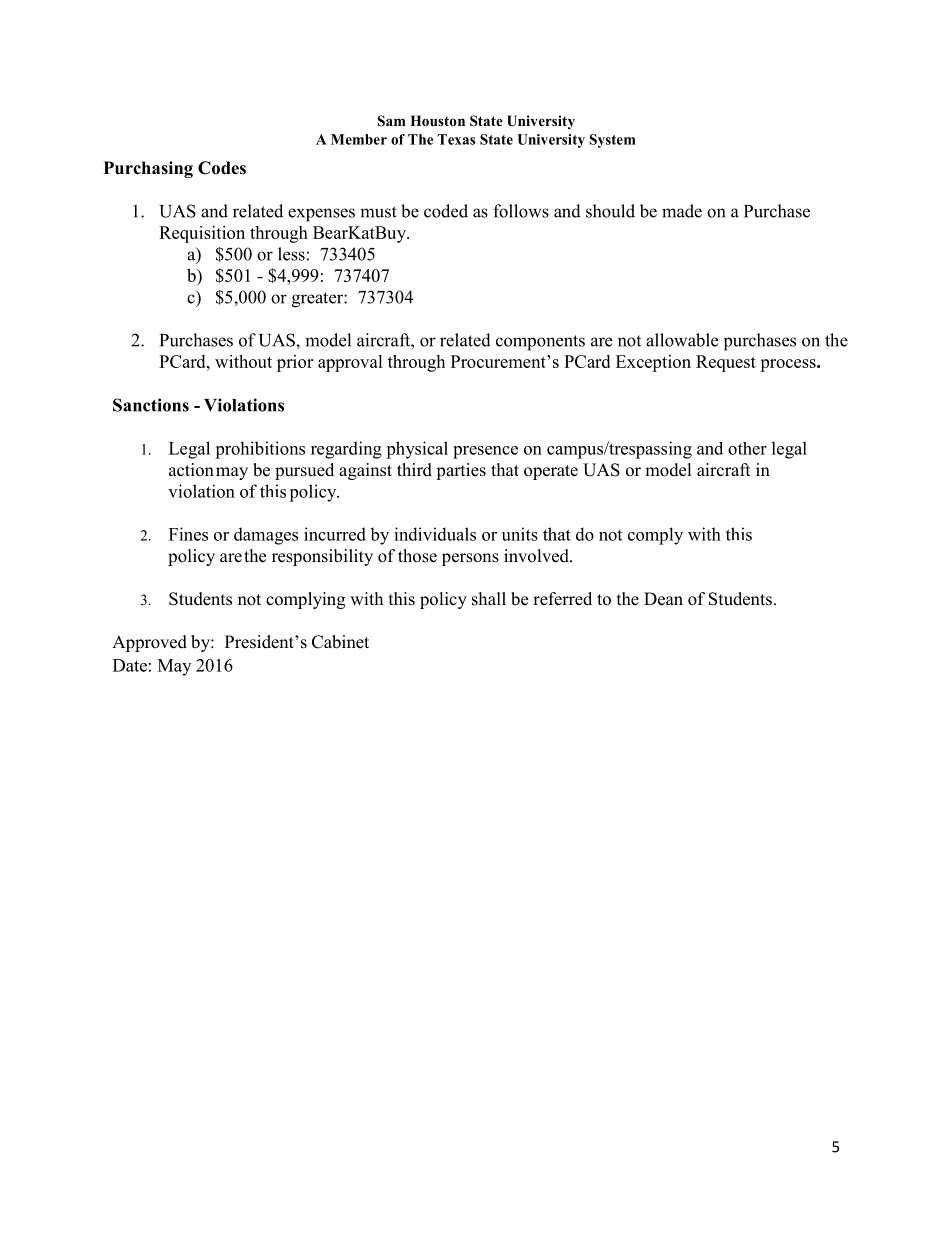  What do you see at coordinates (682, 340) in the screenshot?
I see `allowable` at bounding box center [682, 340].
